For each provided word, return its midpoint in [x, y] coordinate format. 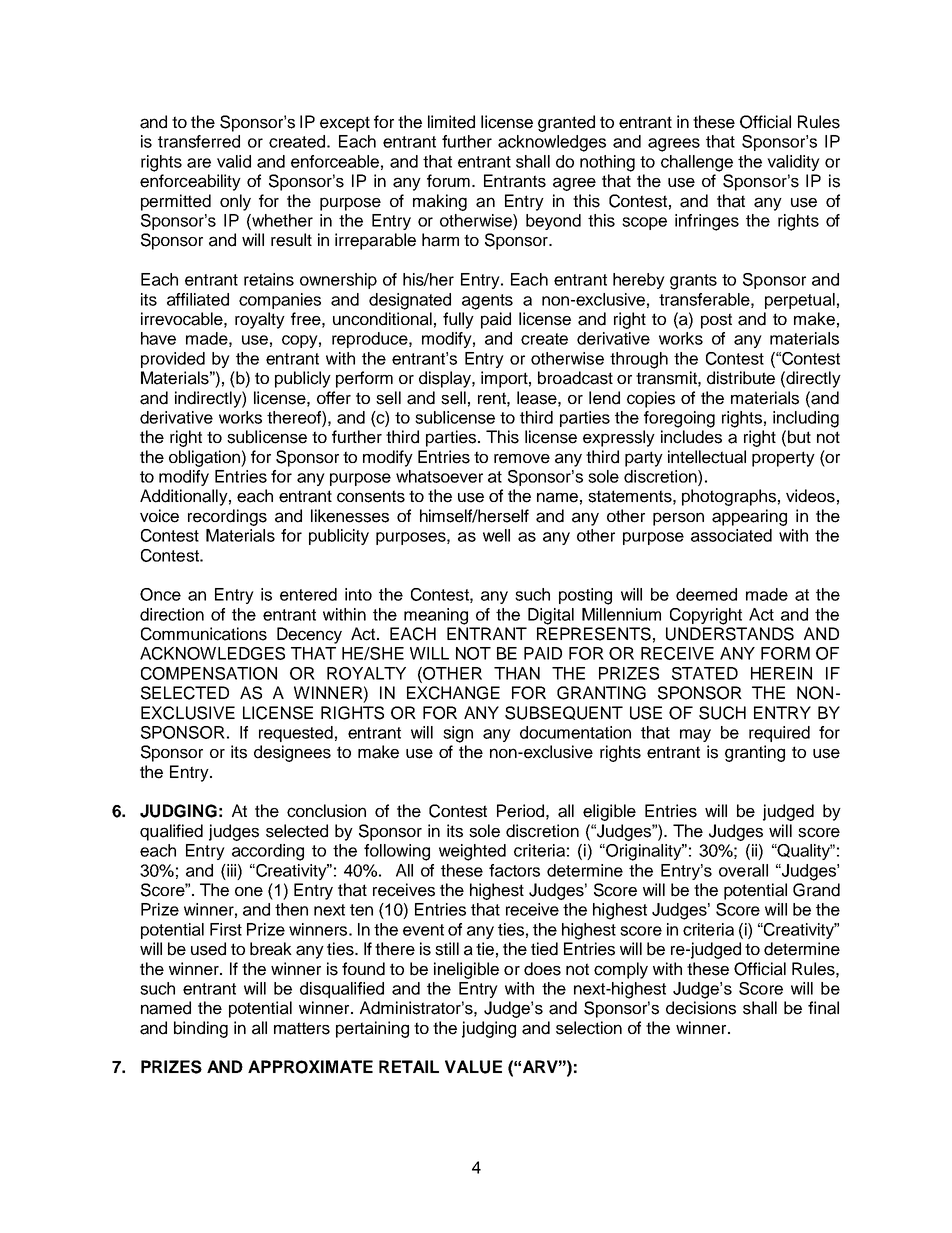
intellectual [707, 457]
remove [522, 459]
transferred [199, 141]
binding [201, 1029]
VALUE [473, 1067]
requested [296, 734]
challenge [697, 163]
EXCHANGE [453, 693]
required [779, 734]
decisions [701, 1008]
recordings [227, 517]
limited [451, 122]
